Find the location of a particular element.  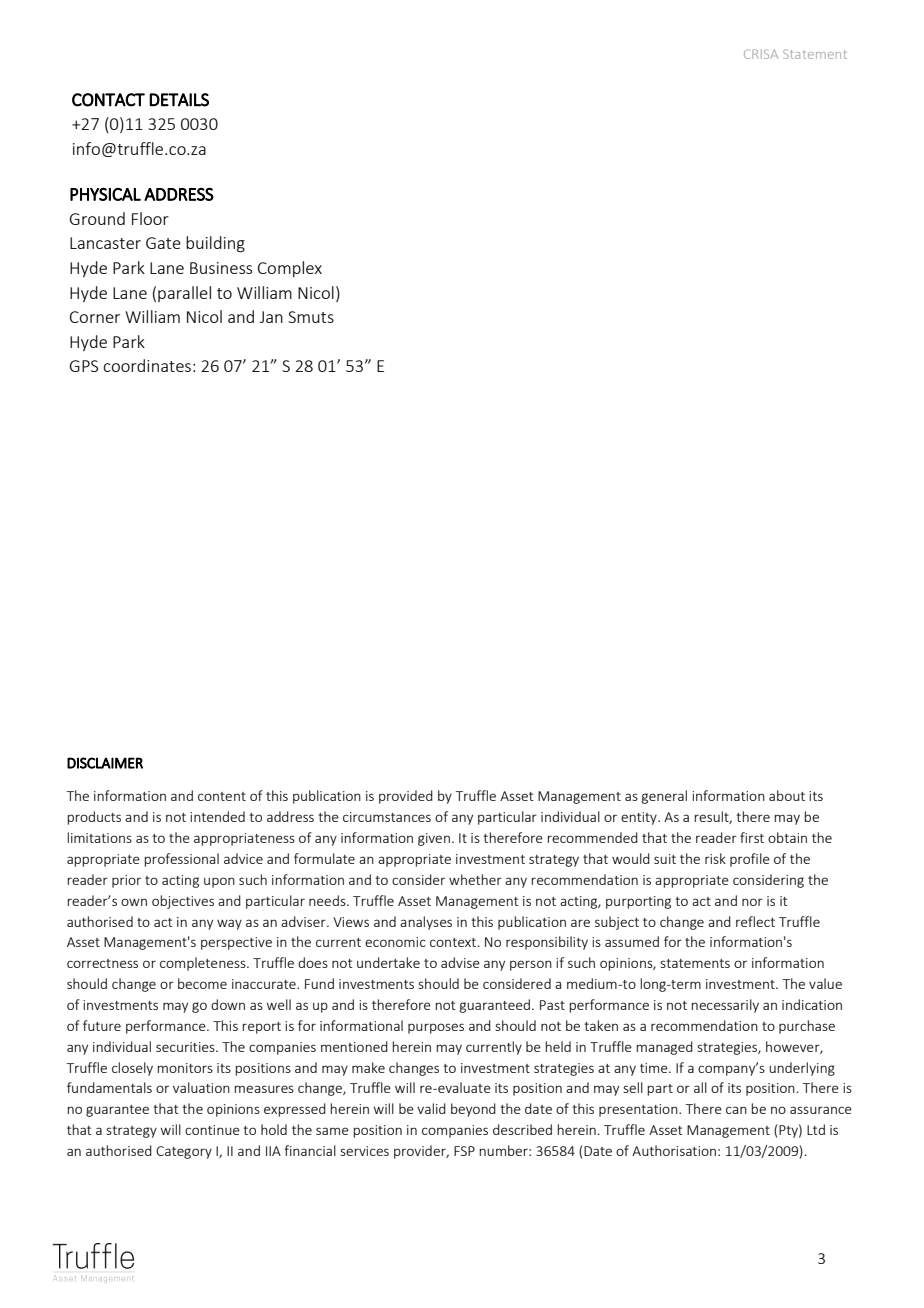

Jan is located at coordinates (271, 317).
